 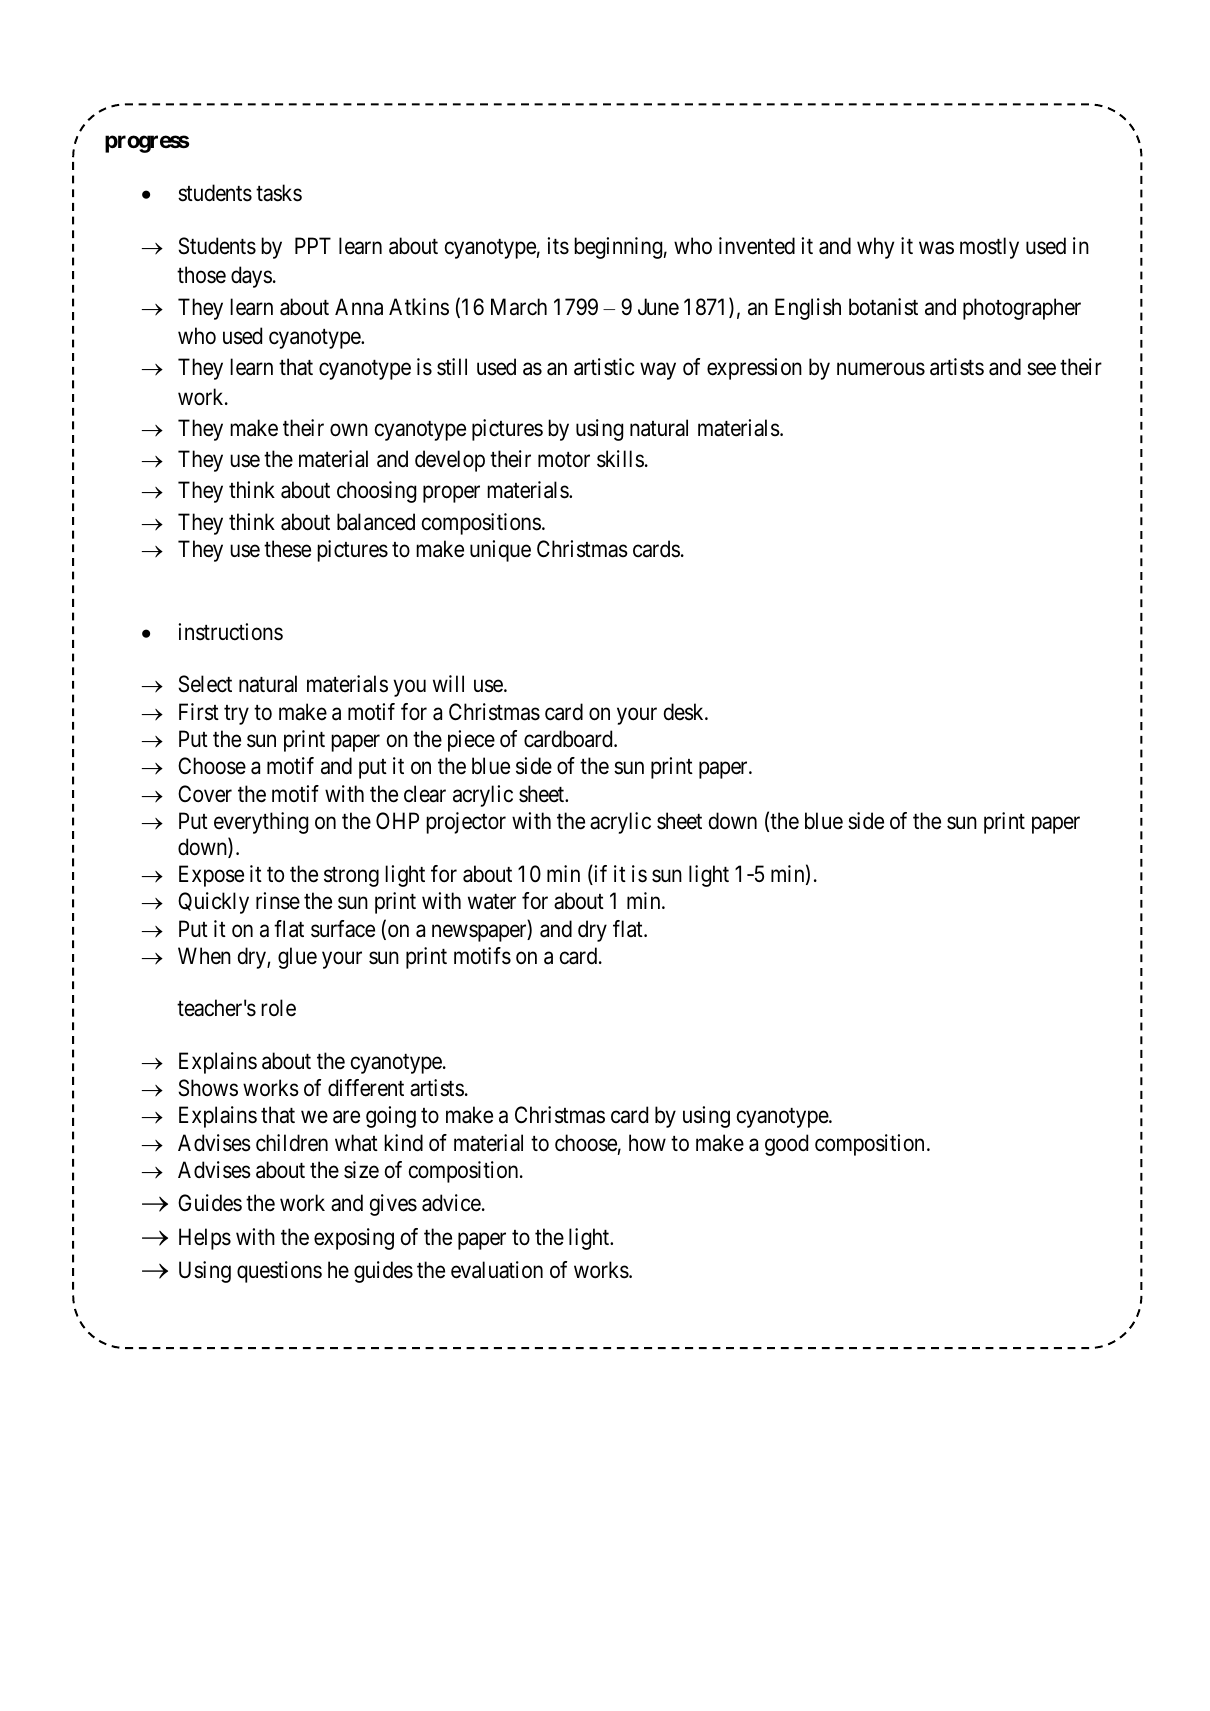 I want to click on its, so click(x=558, y=246).
